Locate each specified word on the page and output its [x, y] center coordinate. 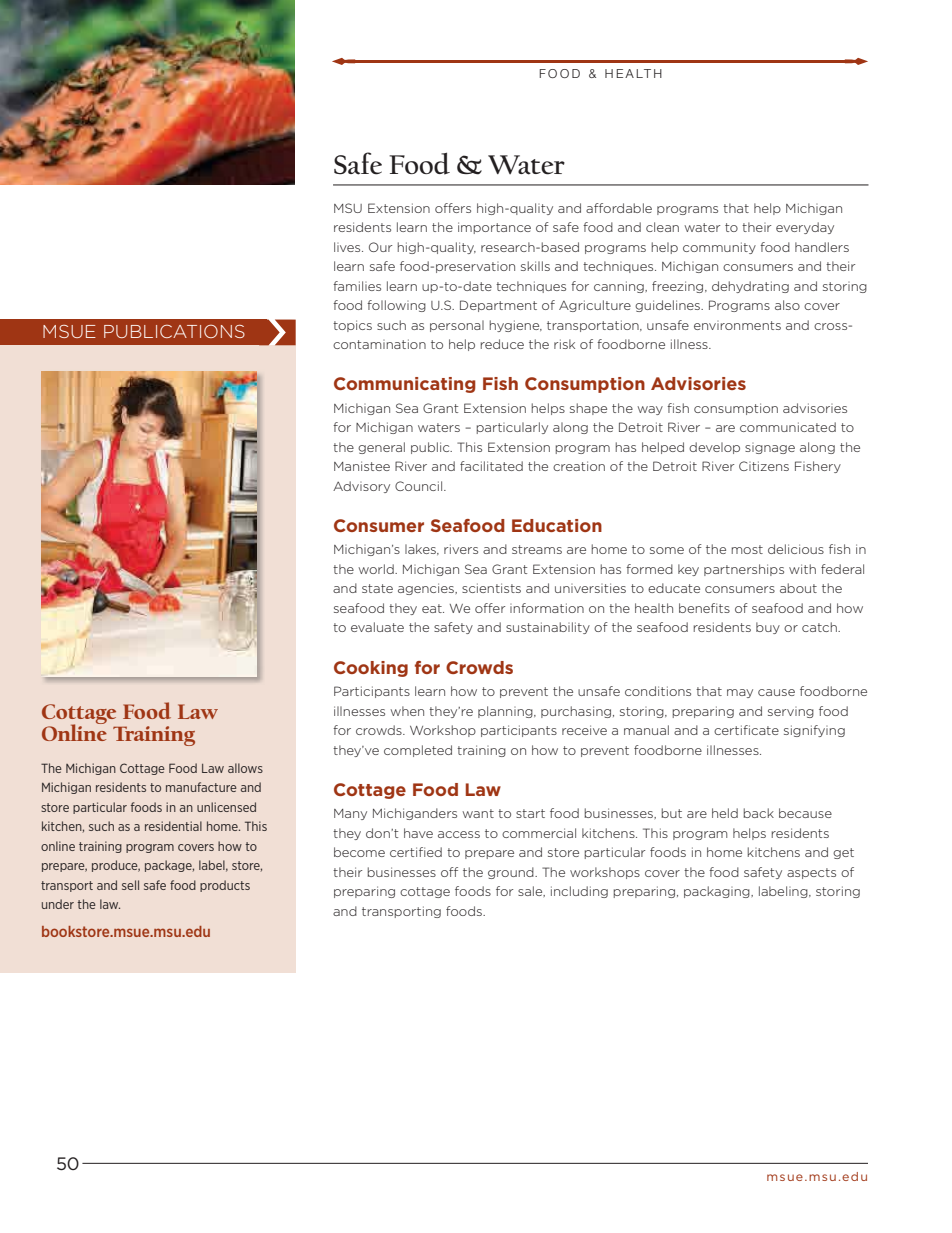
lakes [421, 549]
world [377, 569]
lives [348, 247]
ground [512, 873]
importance [494, 228]
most [747, 549]
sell [130, 885]
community [719, 248]
